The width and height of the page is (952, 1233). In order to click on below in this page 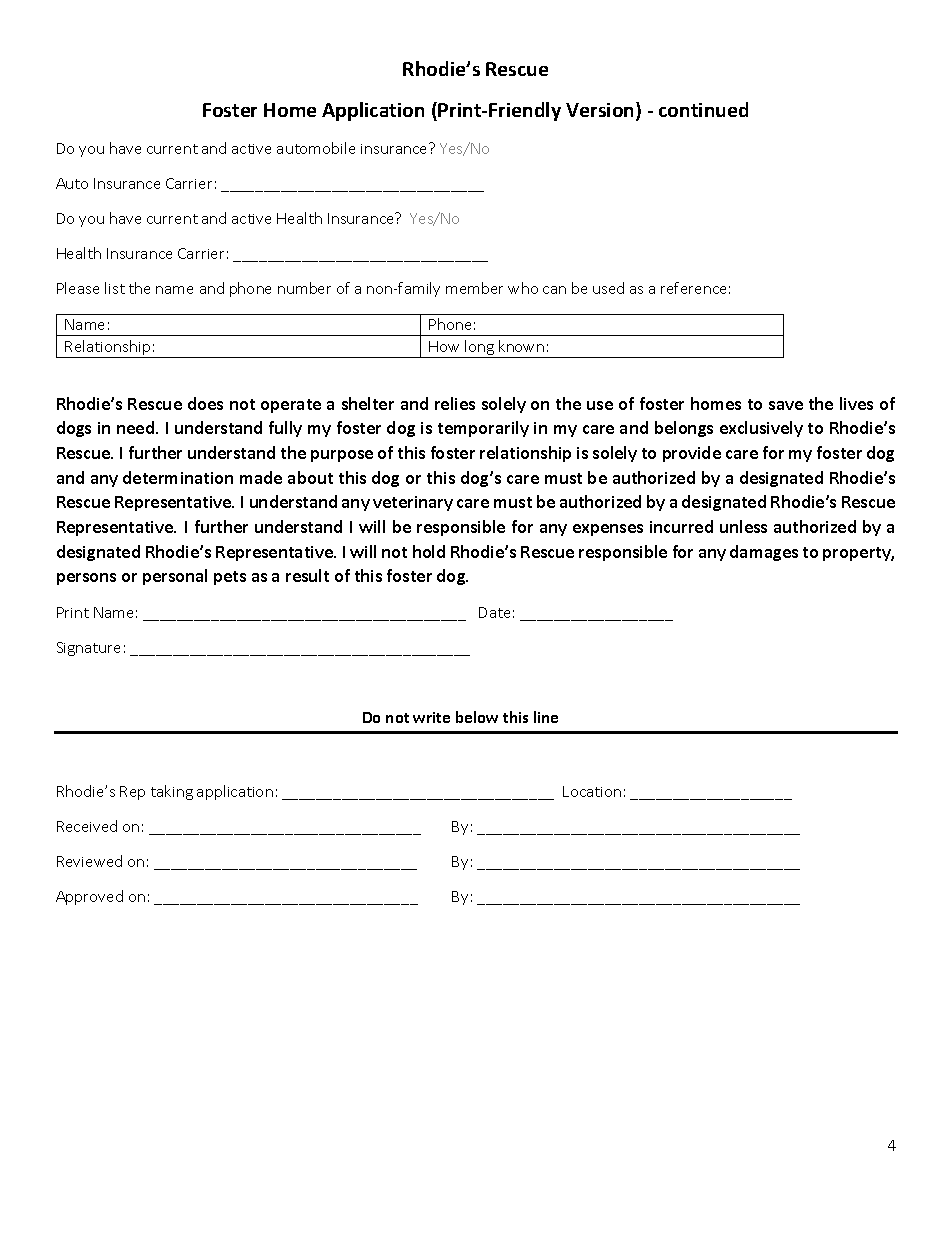, I will do `click(477, 717)`.
